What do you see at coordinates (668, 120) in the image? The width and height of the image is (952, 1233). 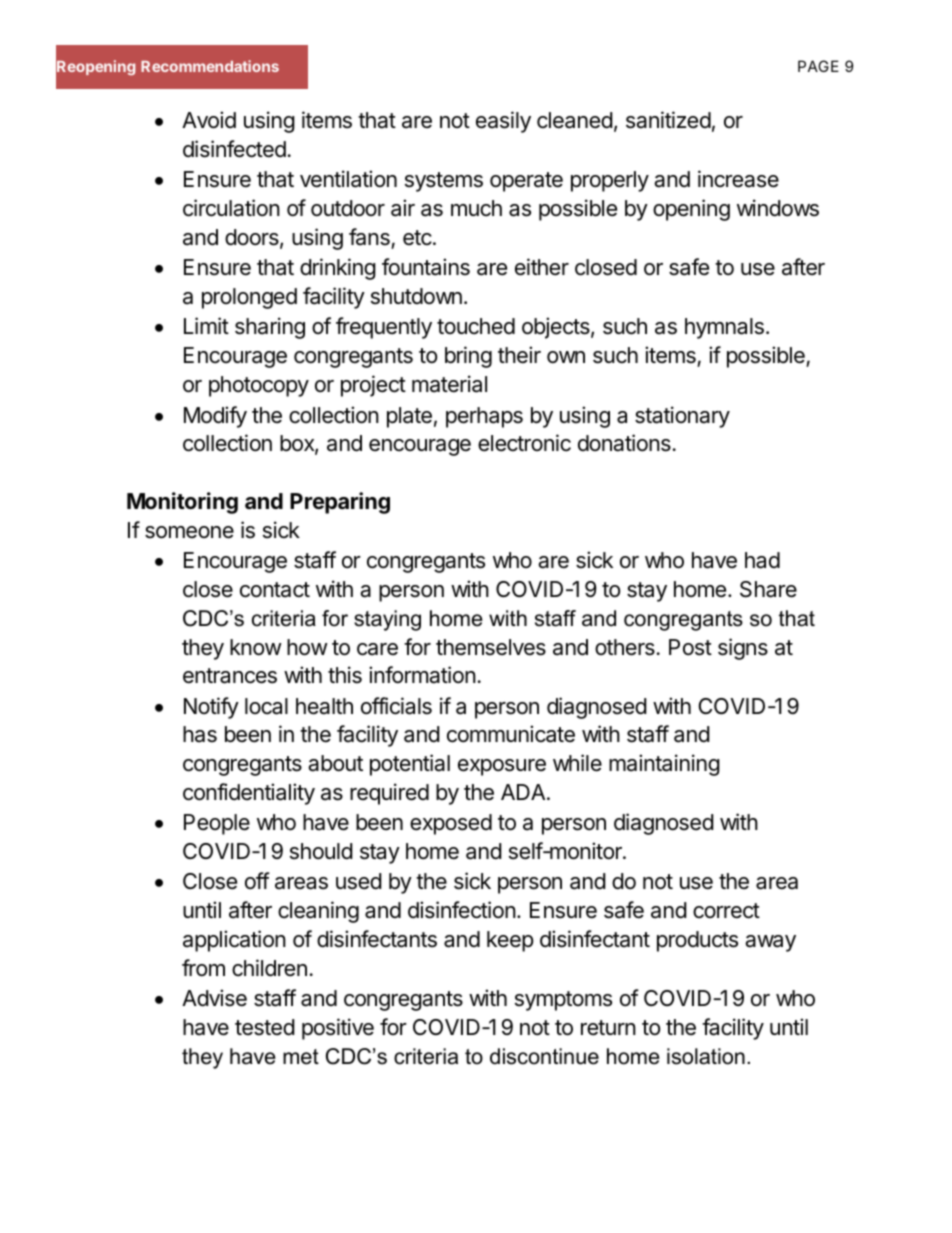 I see `sanitized` at bounding box center [668, 120].
